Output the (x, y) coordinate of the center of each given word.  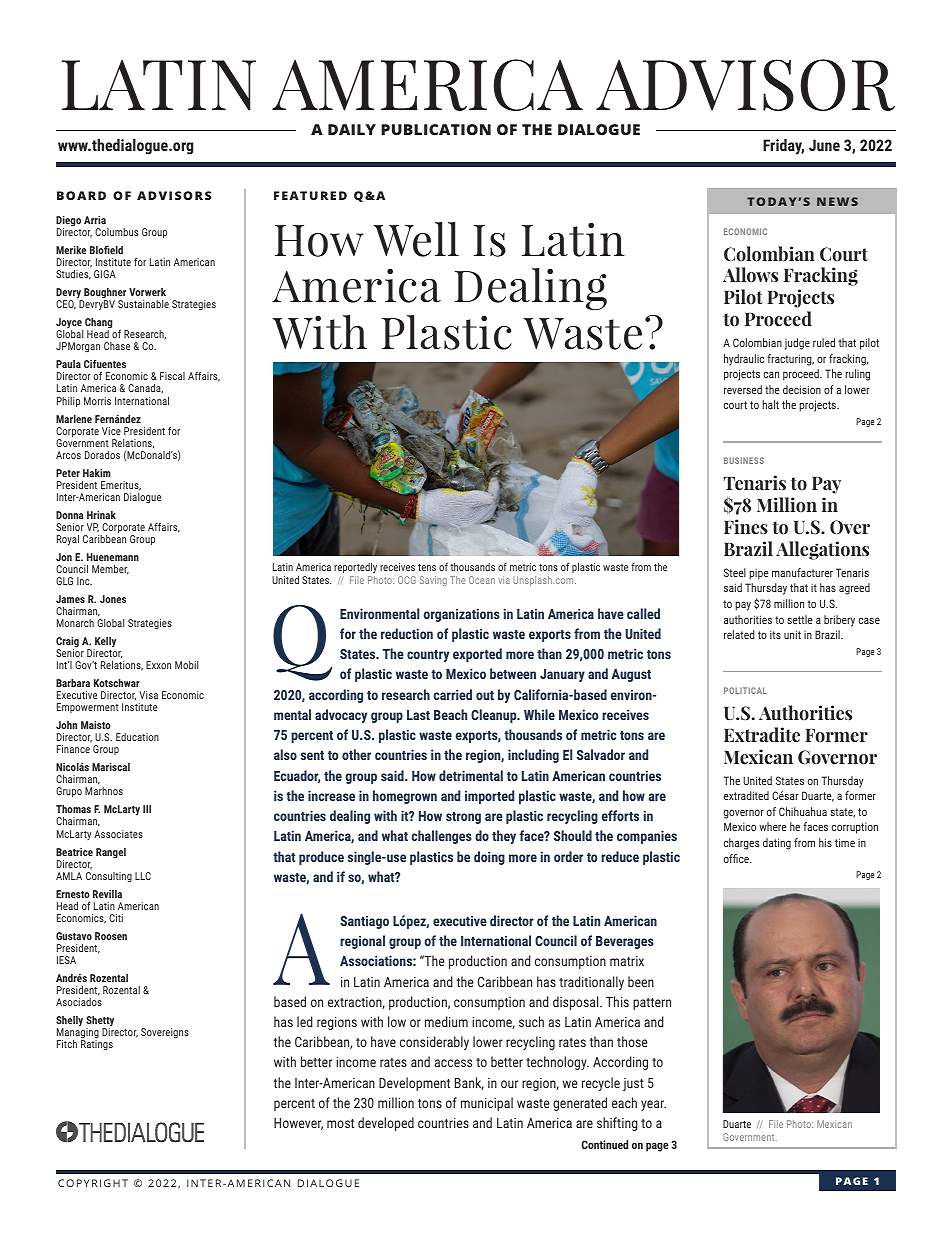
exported (477, 655)
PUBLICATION (436, 129)
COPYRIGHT (93, 1183)
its (775, 635)
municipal (487, 1104)
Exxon (158, 665)
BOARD (81, 195)
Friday (783, 147)
